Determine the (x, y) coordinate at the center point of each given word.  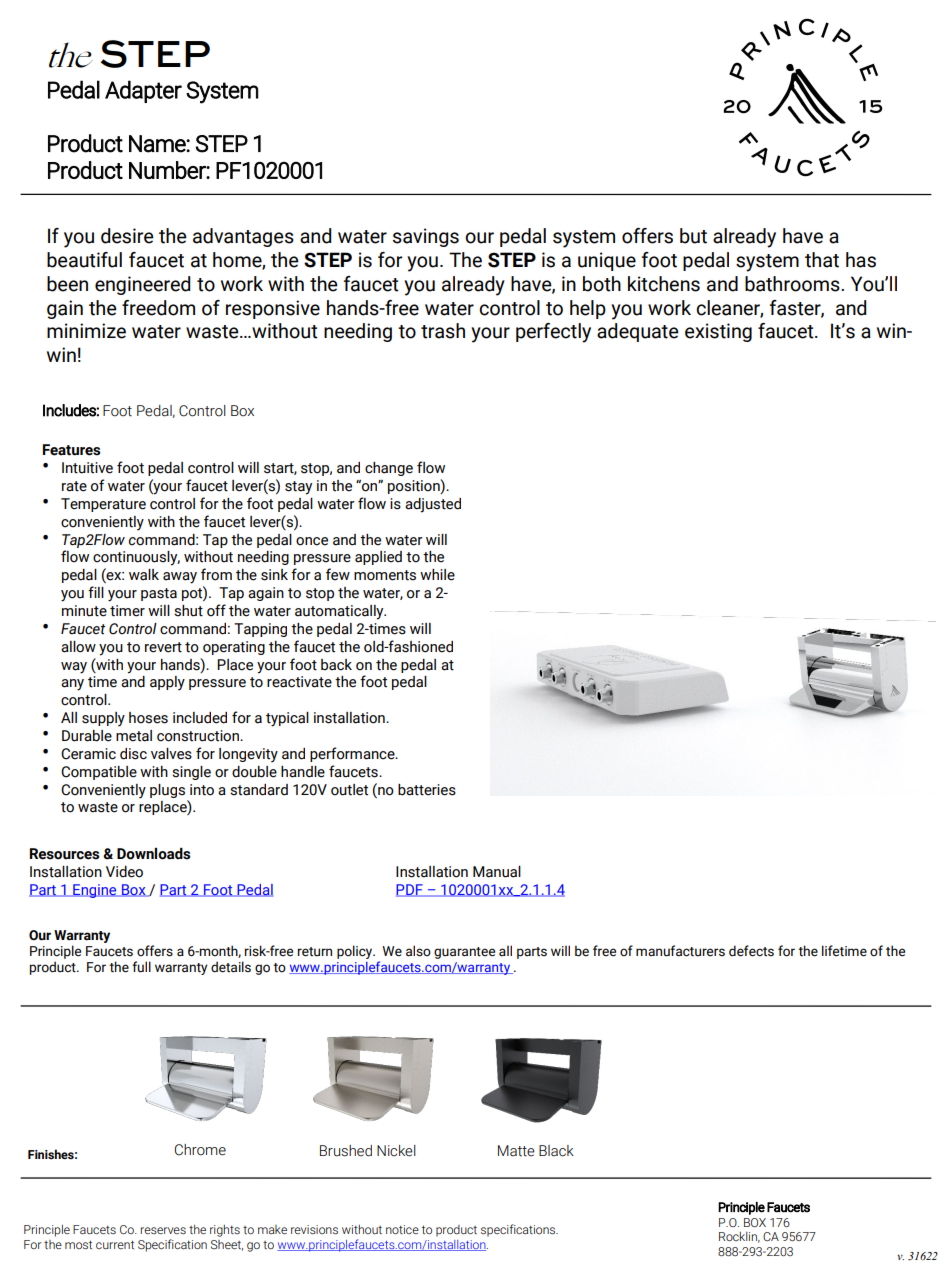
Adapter (143, 91)
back (336, 665)
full (141, 967)
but (693, 236)
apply (167, 683)
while (437, 575)
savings (426, 237)
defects (751, 951)
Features (71, 450)
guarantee (464, 953)
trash (443, 331)
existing (718, 332)
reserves (163, 1230)
